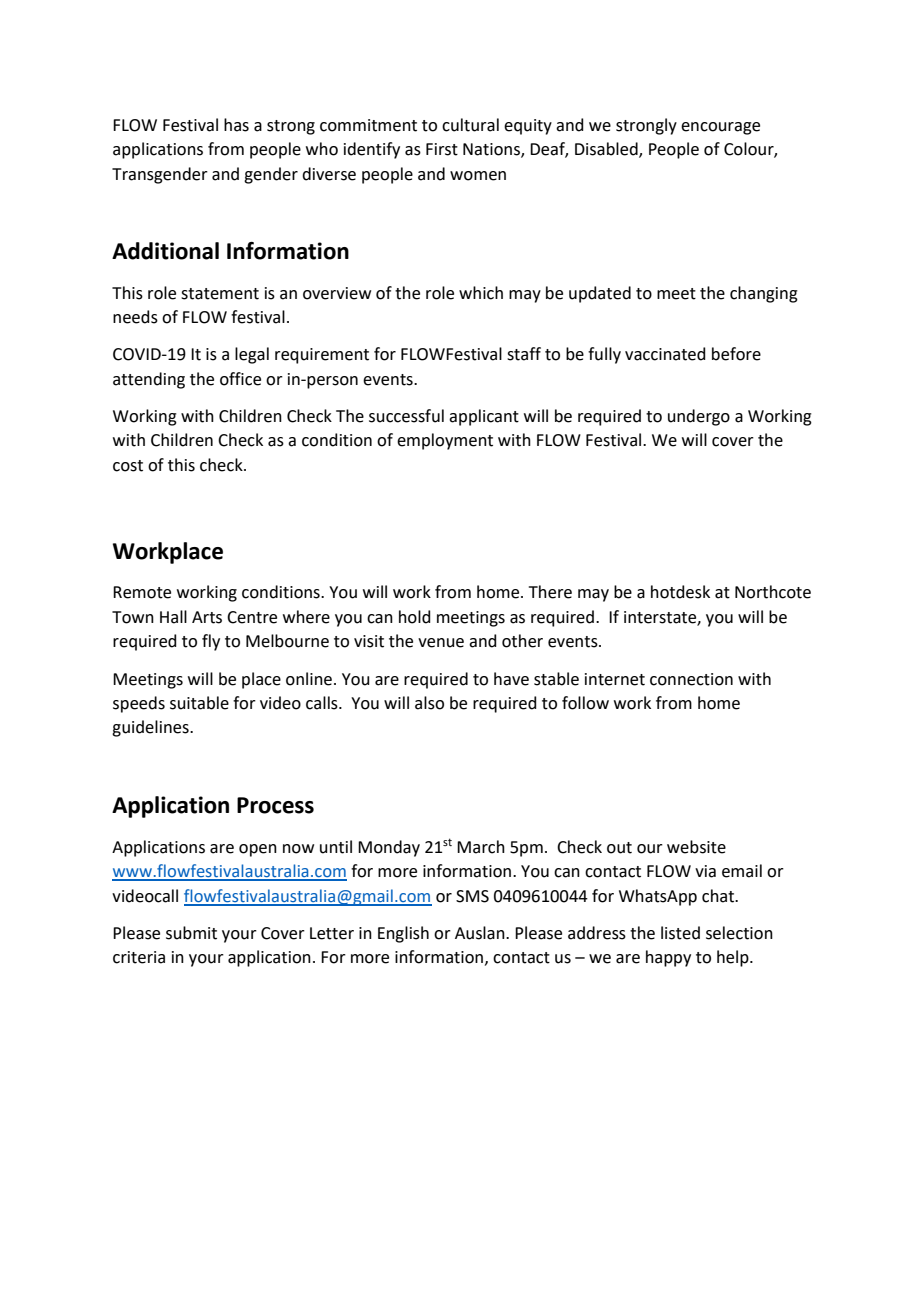  Describe the element at coordinates (720, 128) in the page. I see `encourage` at that location.
